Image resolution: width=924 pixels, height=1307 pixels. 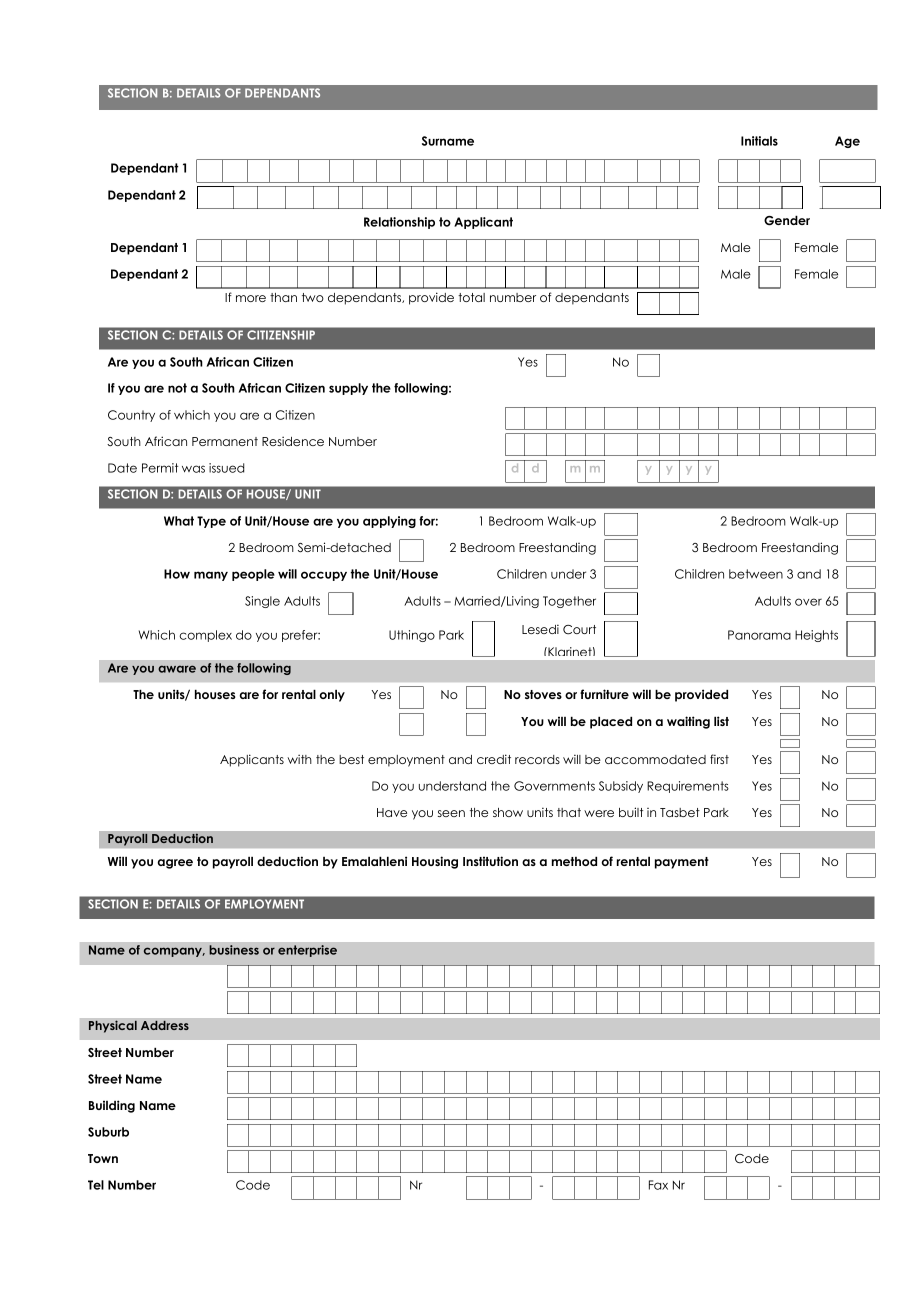 What do you see at coordinates (682, 863) in the page?
I see `payment` at bounding box center [682, 863].
